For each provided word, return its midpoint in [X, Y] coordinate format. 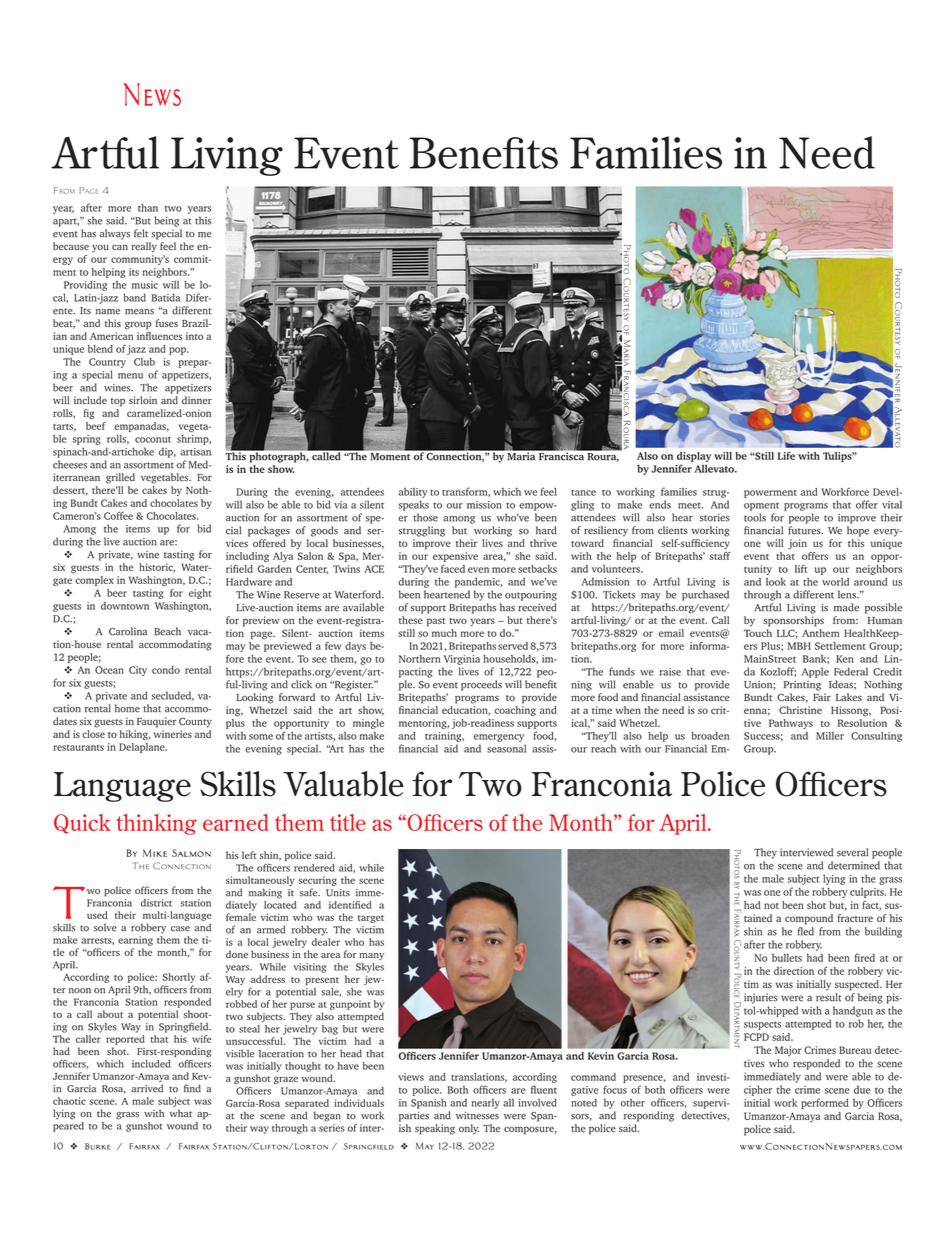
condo [166, 670]
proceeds [481, 685]
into [194, 336]
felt [141, 233]
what [181, 1113]
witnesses [477, 1115]
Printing [802, 685]
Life [786, 455]
